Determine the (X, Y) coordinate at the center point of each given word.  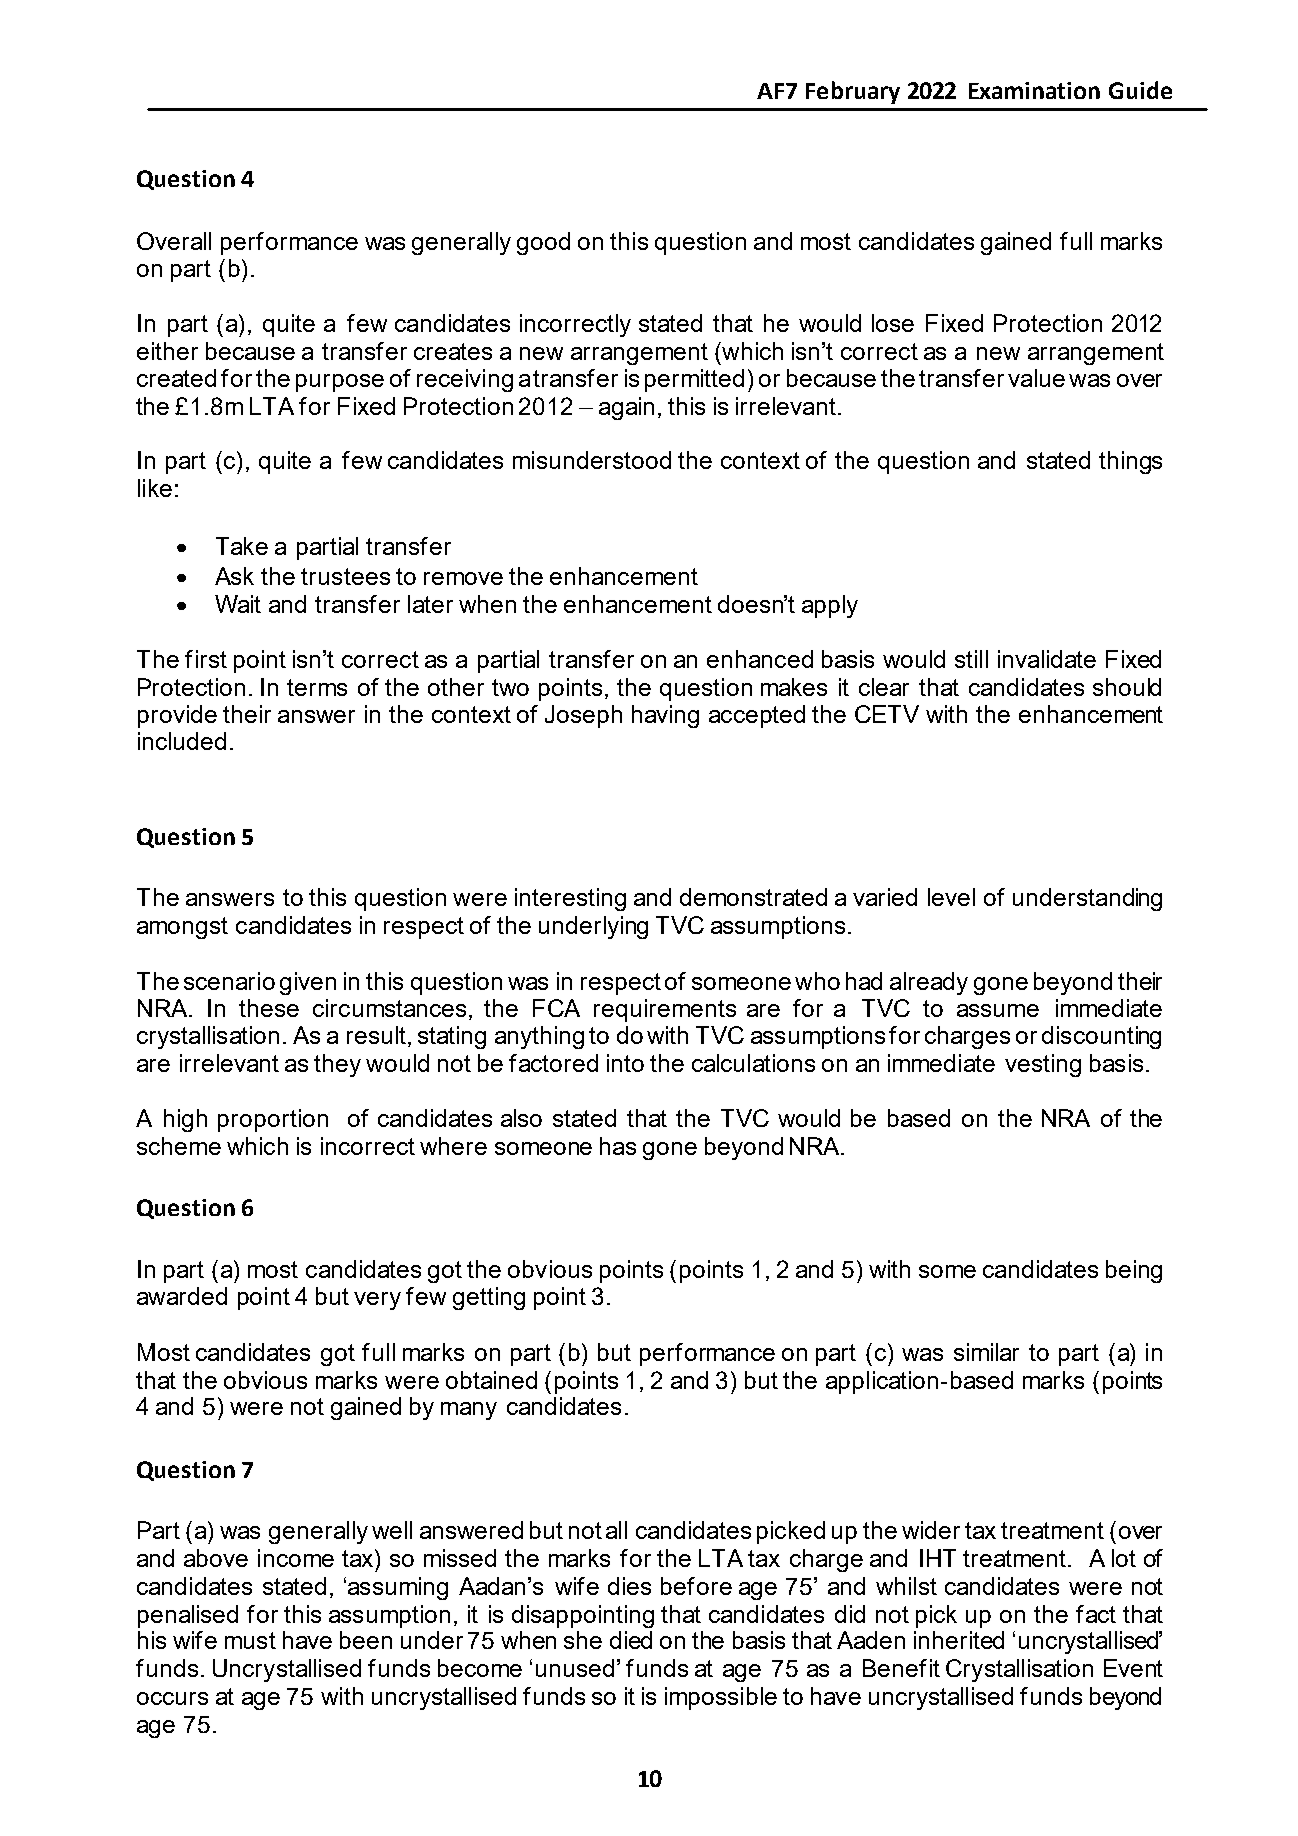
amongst (182, 928)
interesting (570, 899)
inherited (959, 1640)
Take (242, 546)
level (951, 897)
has (618, 1146)
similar (986, 1352)
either (167, 351)
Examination (1034, 90)
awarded (182, 1296)
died (631, 1640)
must (250, 1640)
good (543, 243)
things (1130, 462)
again (626, 408)
